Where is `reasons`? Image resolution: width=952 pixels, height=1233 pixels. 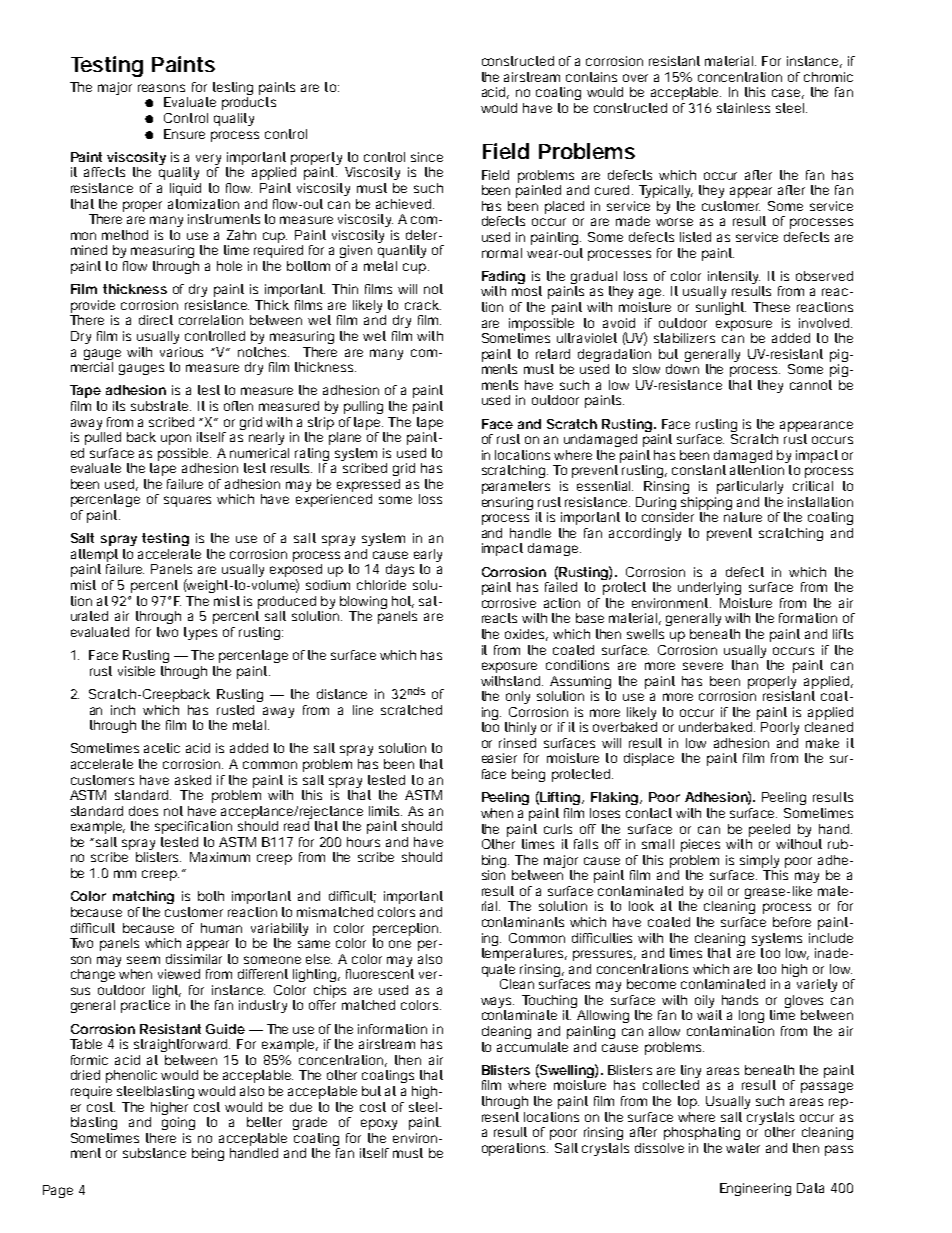
reasons is located at coordinates (161, 88).
